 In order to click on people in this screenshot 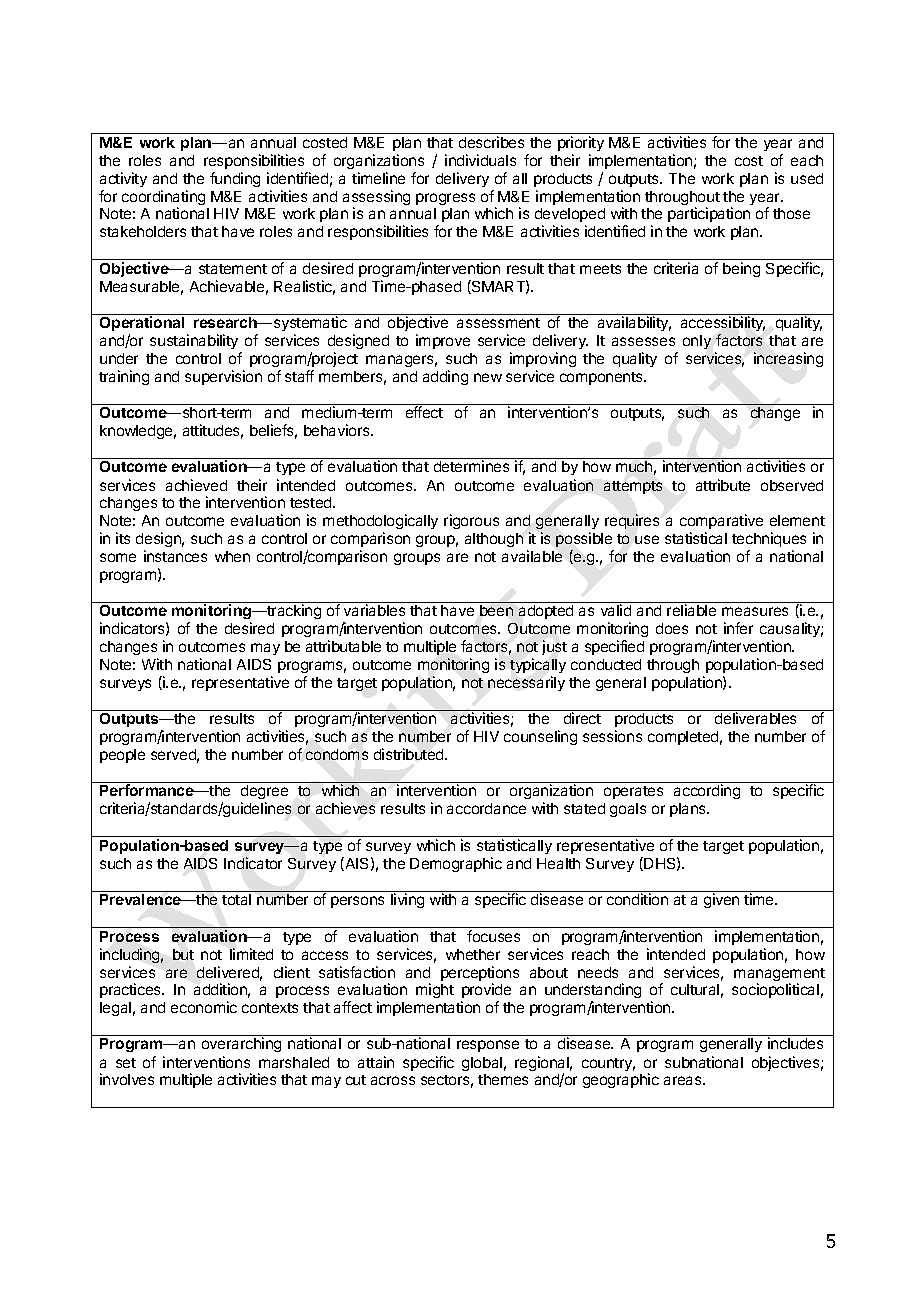, I will do `click(122, 756)`.
